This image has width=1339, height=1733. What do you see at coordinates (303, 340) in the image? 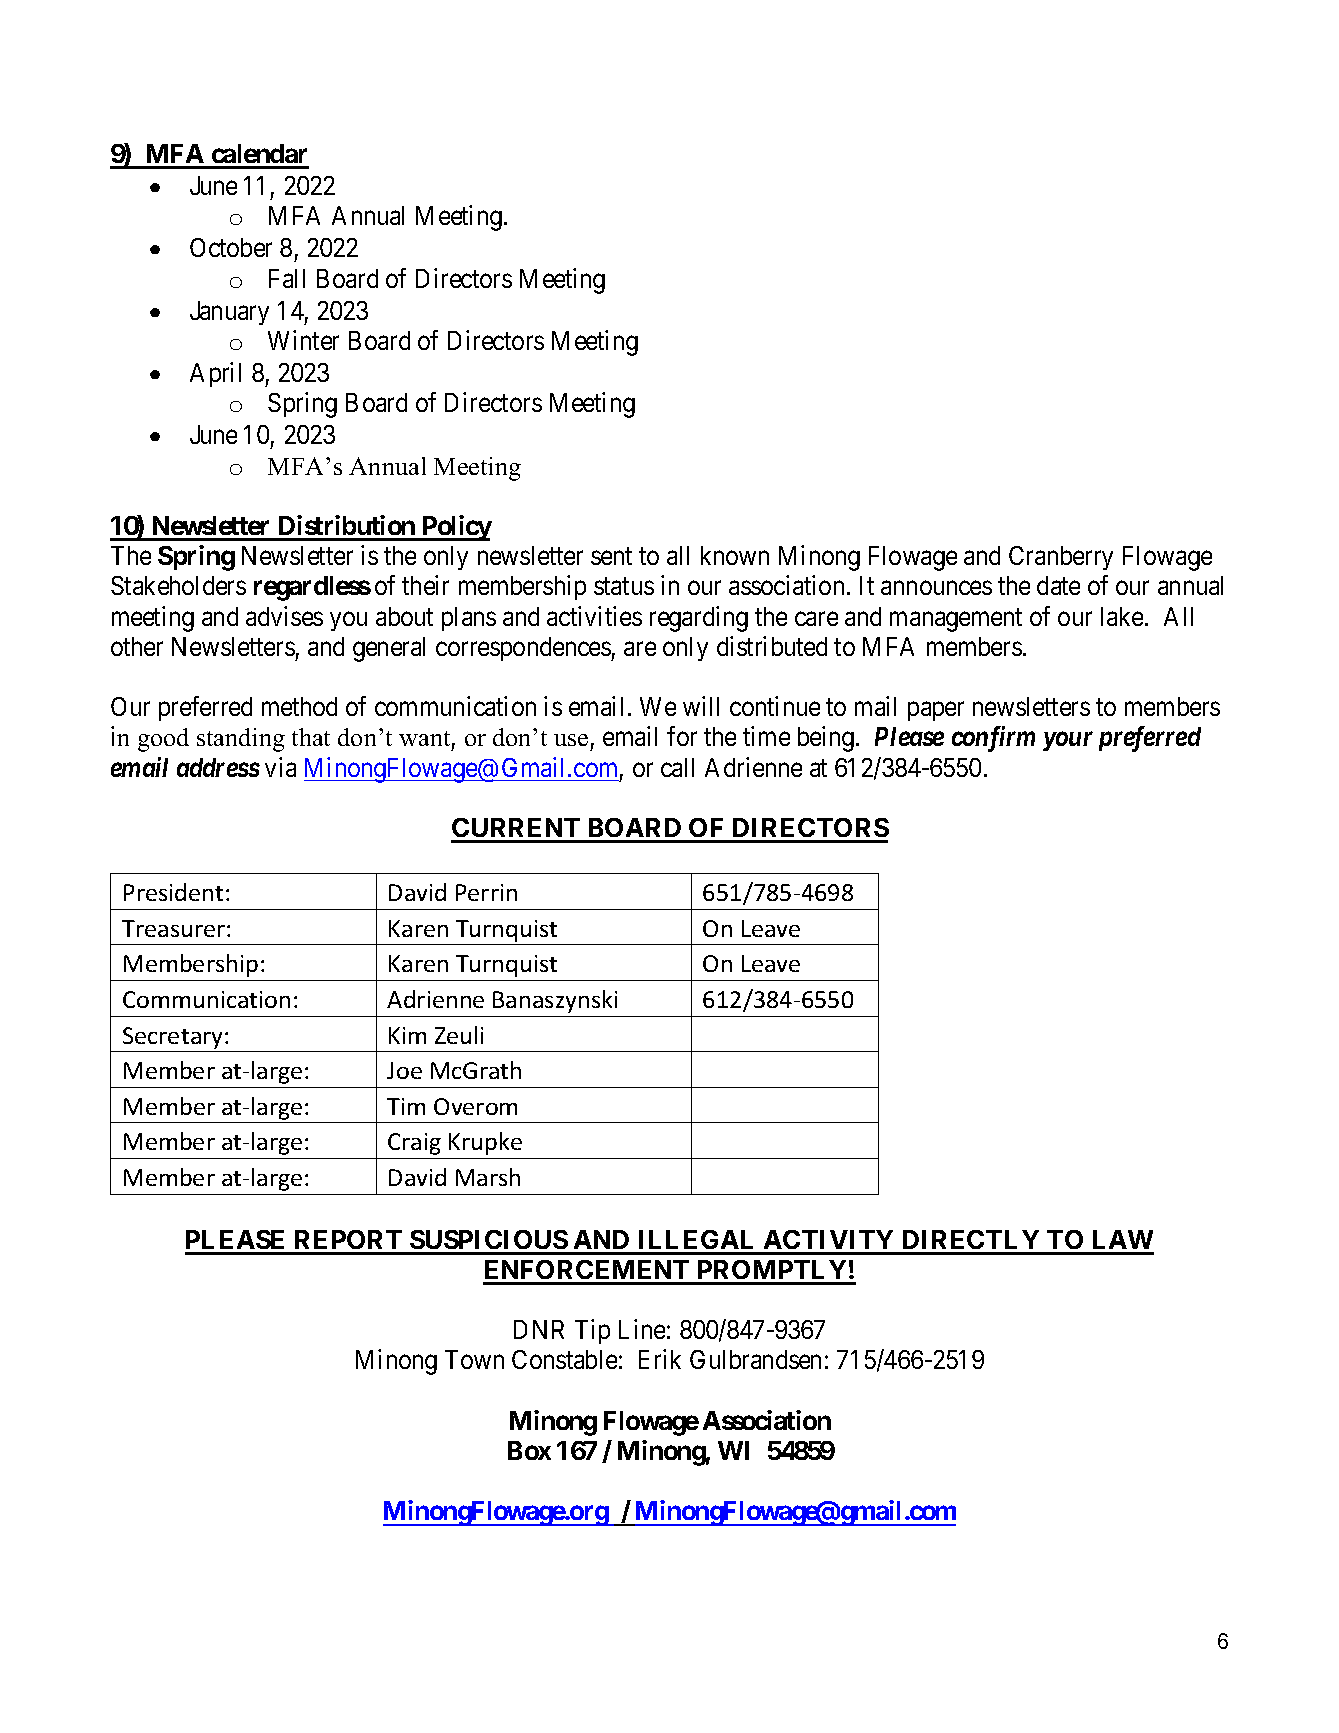
I see `Winter` at bounding box center [303, 340].
